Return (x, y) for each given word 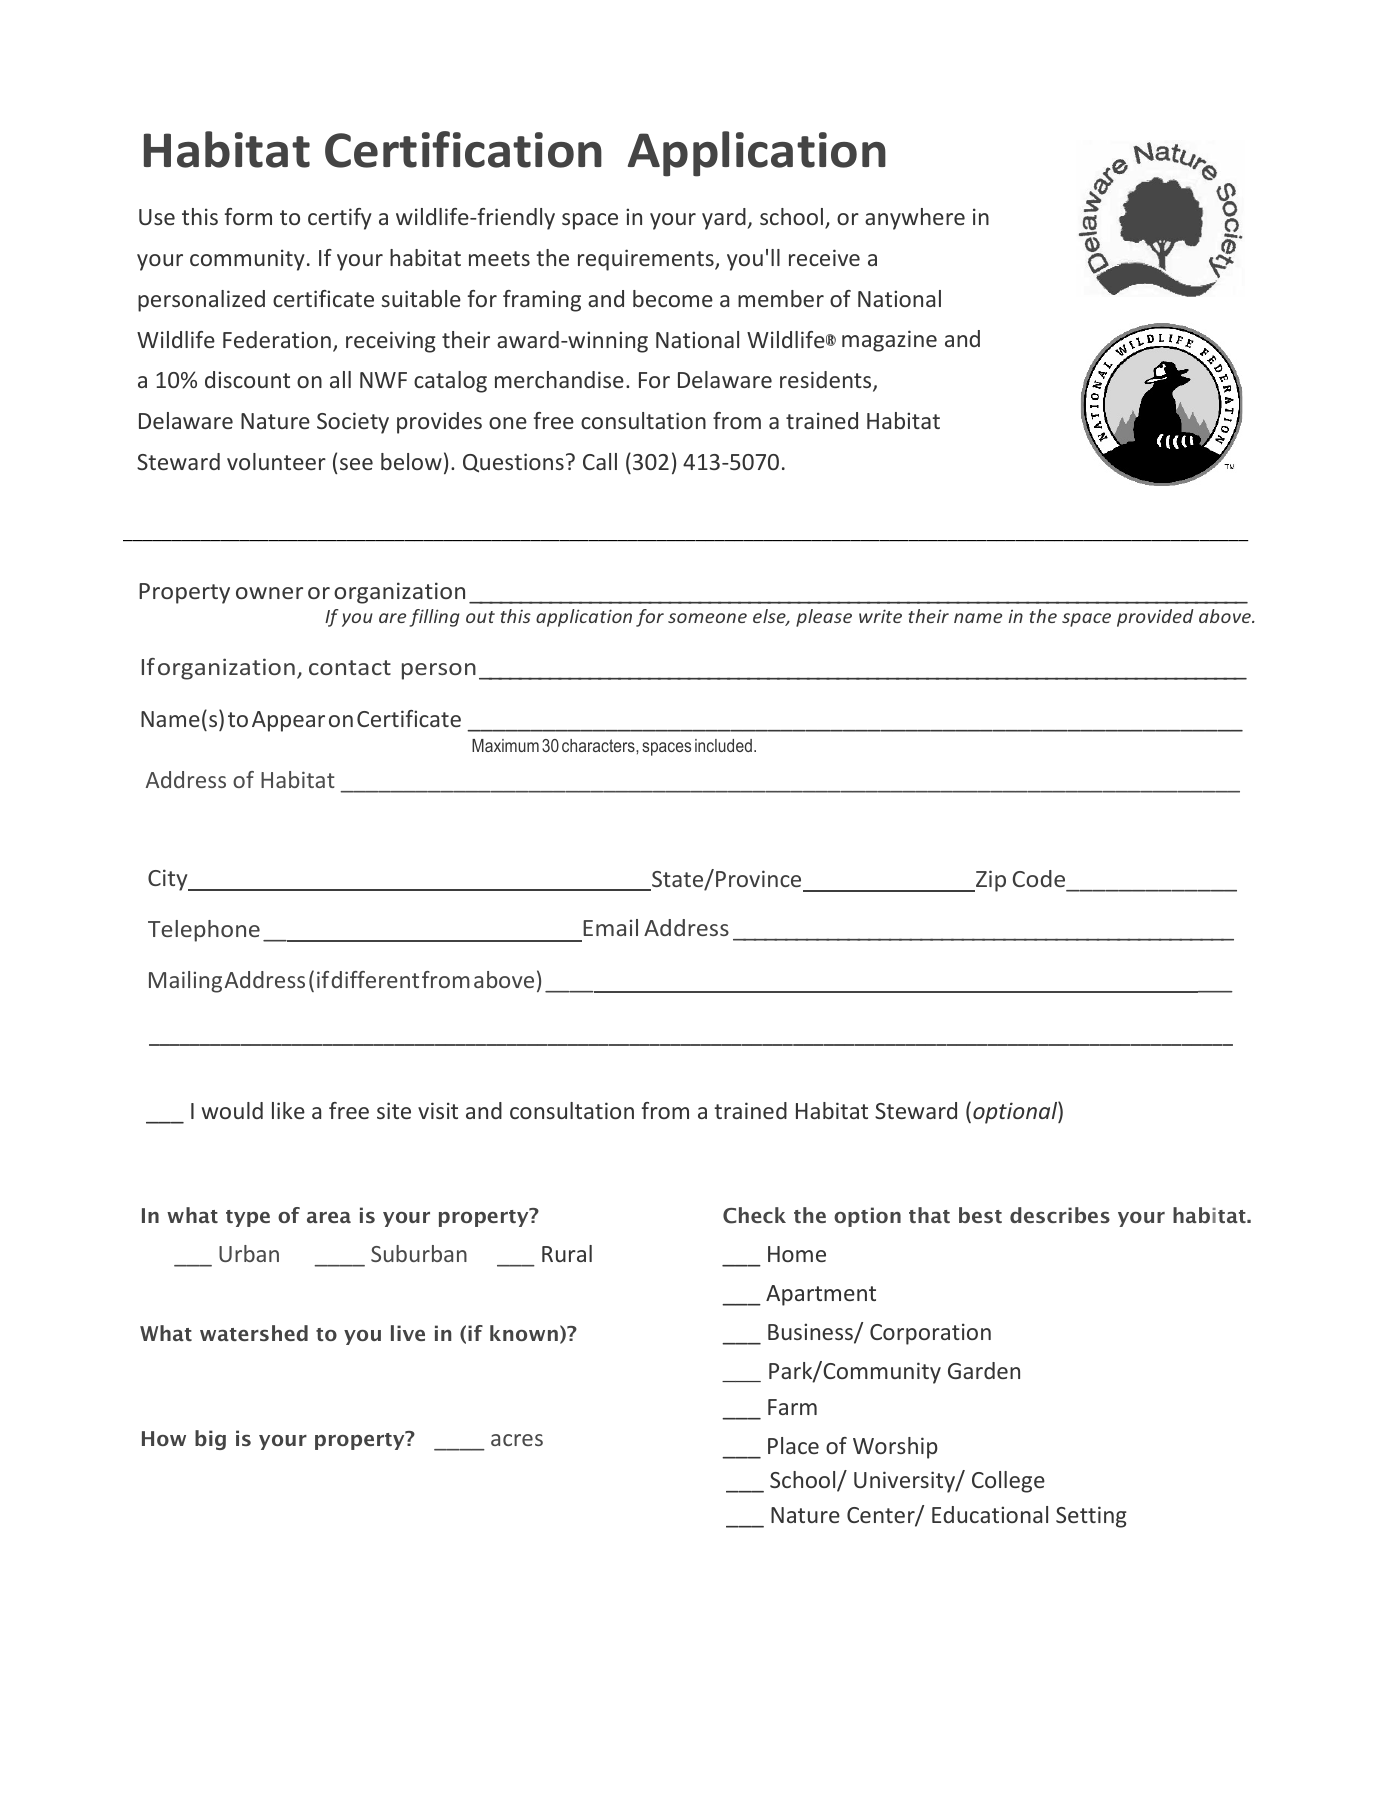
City (169, 880)
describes (1060, 1215)
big (210, 1440)
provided (1155, 618)
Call (600, 461)
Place (793, 1445)
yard (724, 219)
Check (754, 1215)
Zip (990, 881)
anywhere (915, 219)
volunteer (276, 461)
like (288, 1110)
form (248, 216)
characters (599, 745)
